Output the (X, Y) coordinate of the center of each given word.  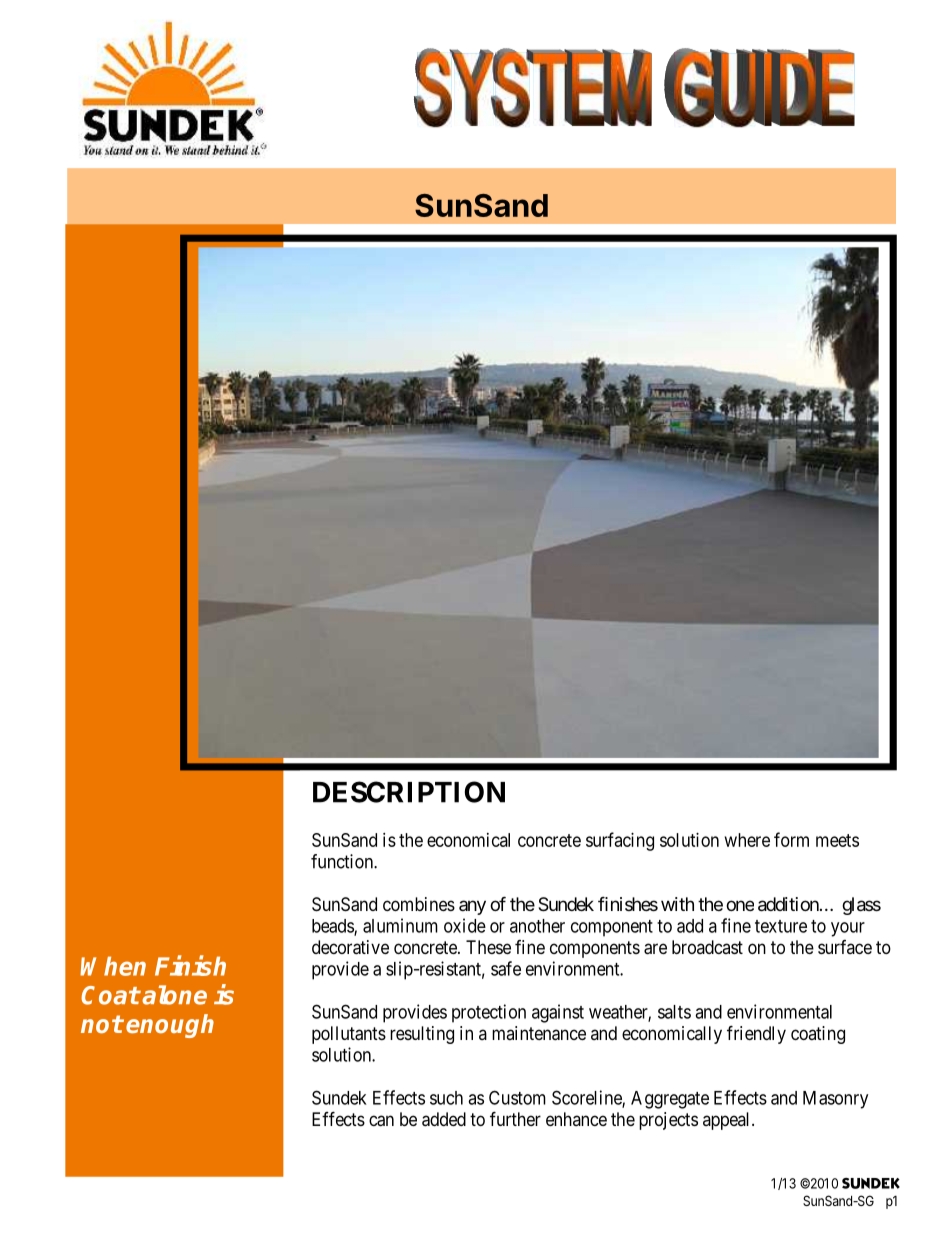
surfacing (620, 841)
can (381, 1121)
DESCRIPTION (409, 792)
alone (174, 995)
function (343, 861)
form (791, 839)
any (472, 907)
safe (506, 968)
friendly (756, 1034)
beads (333, 927)
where (747, 840)
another (537, 926)
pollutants (349, 1035)
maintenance (539, 1033)
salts (674, 1012)
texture (781, 926)
